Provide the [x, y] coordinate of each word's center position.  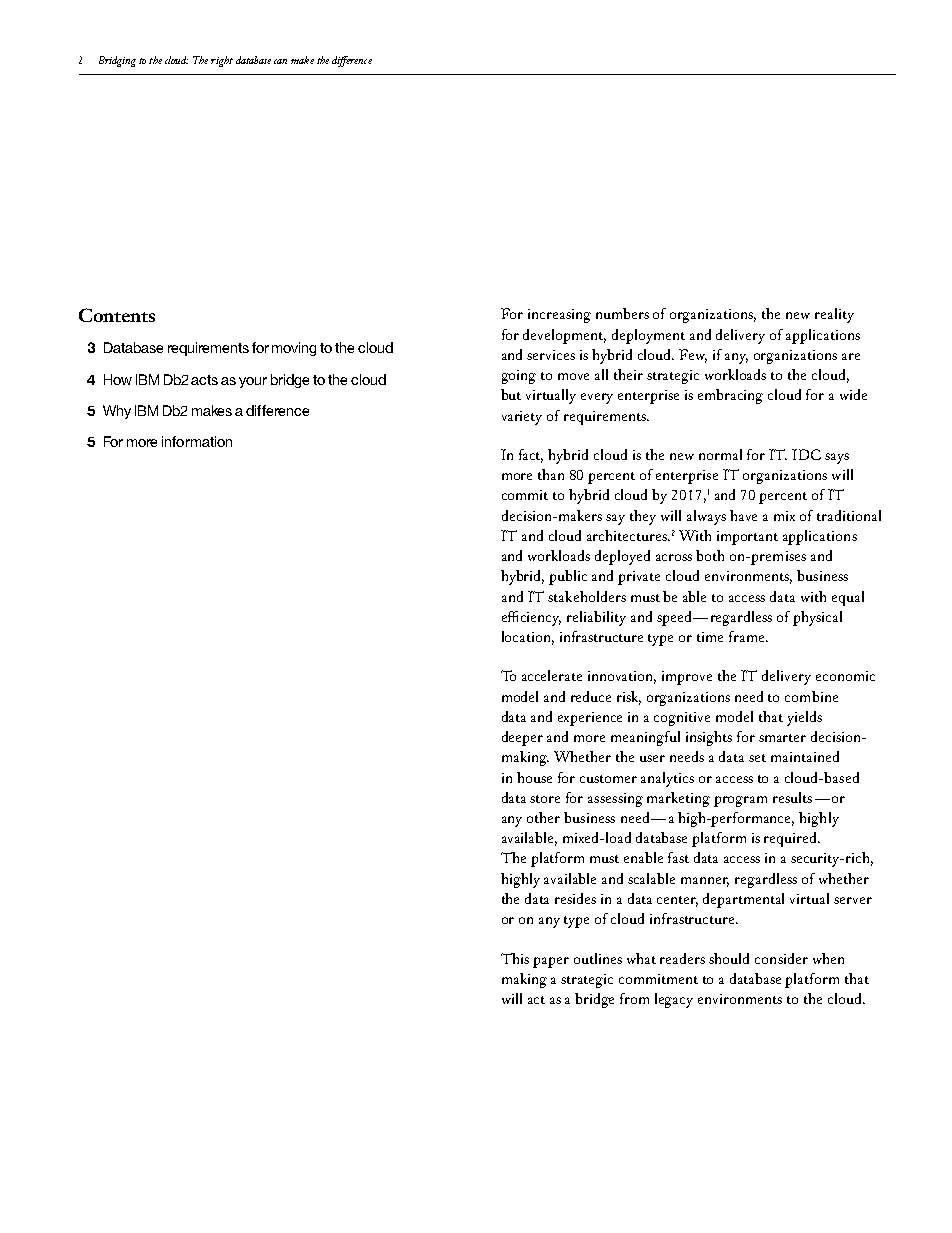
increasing [559, 316]
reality [834, 315]
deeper [522, 738]
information [197, 441]
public [568, 577]
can [280, 61]
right [222, 61]
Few [693, 356]
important [747, 538]
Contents [117, 315]
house [534, 777]
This [515, 958]
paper [551, 962]
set [757, 758]
